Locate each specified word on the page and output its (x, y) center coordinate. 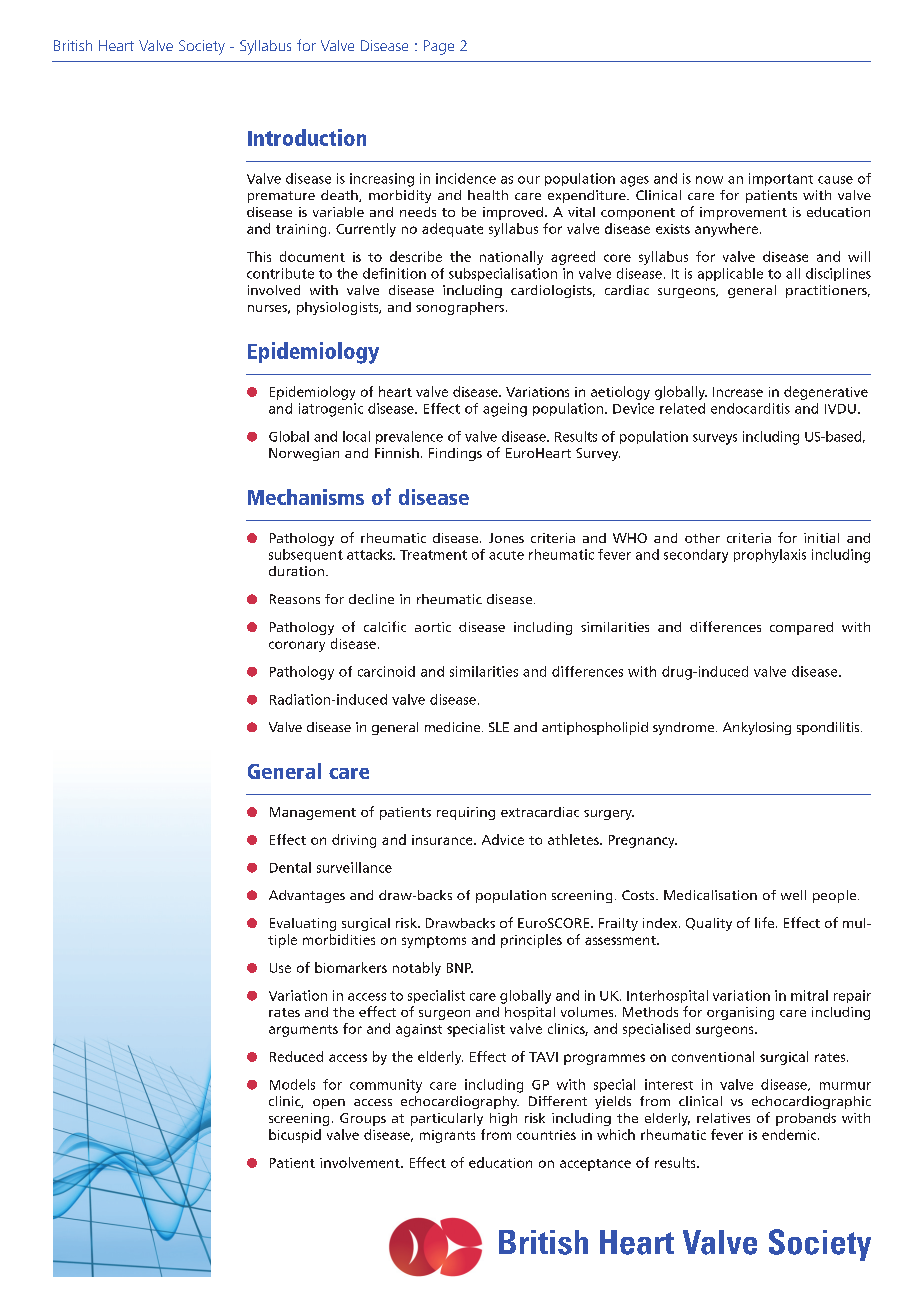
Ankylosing (757, 728)
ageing (505, 410)
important (781, 179)
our (529, 180)
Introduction (307, 137)
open (329, 1104)
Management (313, 813)
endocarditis (750, 408)
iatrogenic (331, 410)
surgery (609, 815)
